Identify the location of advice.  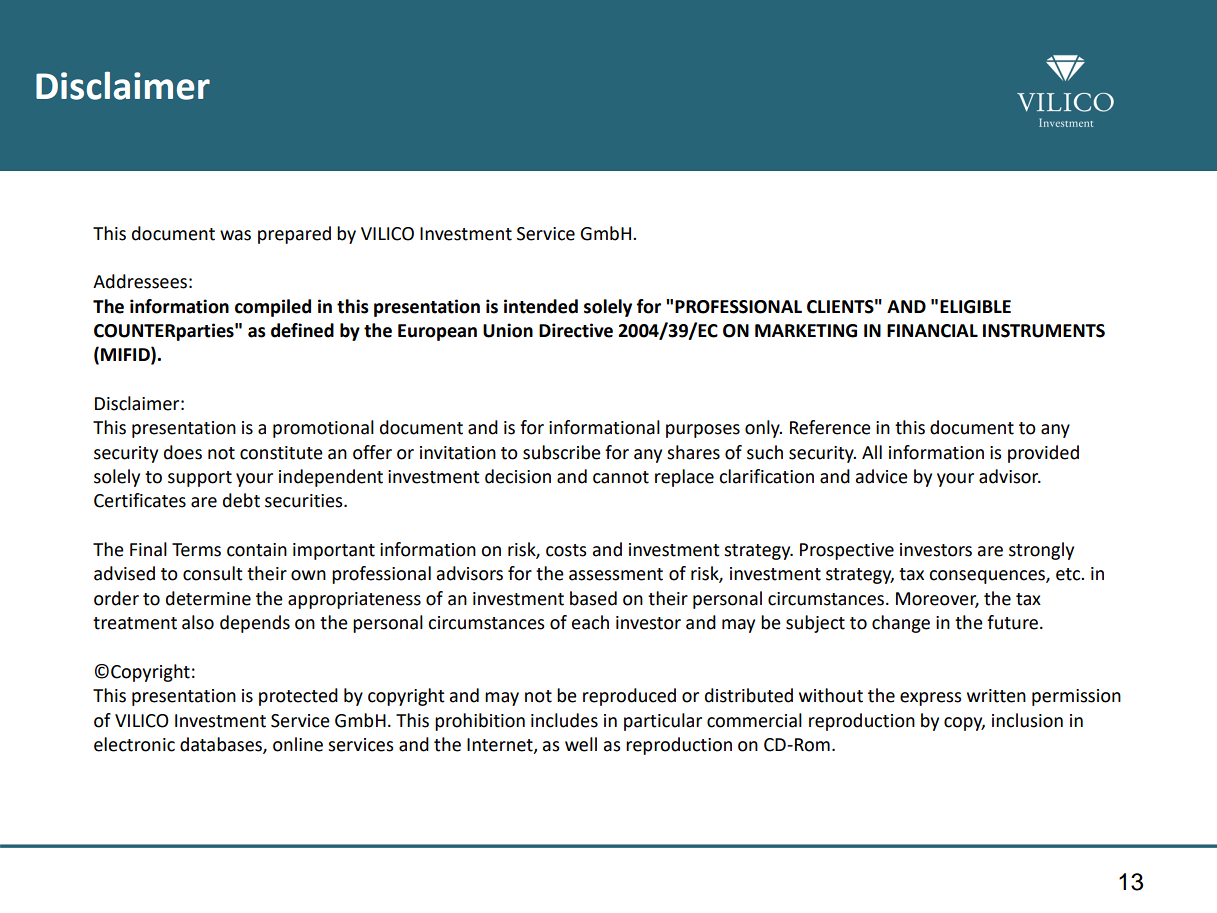
(882, 476).
